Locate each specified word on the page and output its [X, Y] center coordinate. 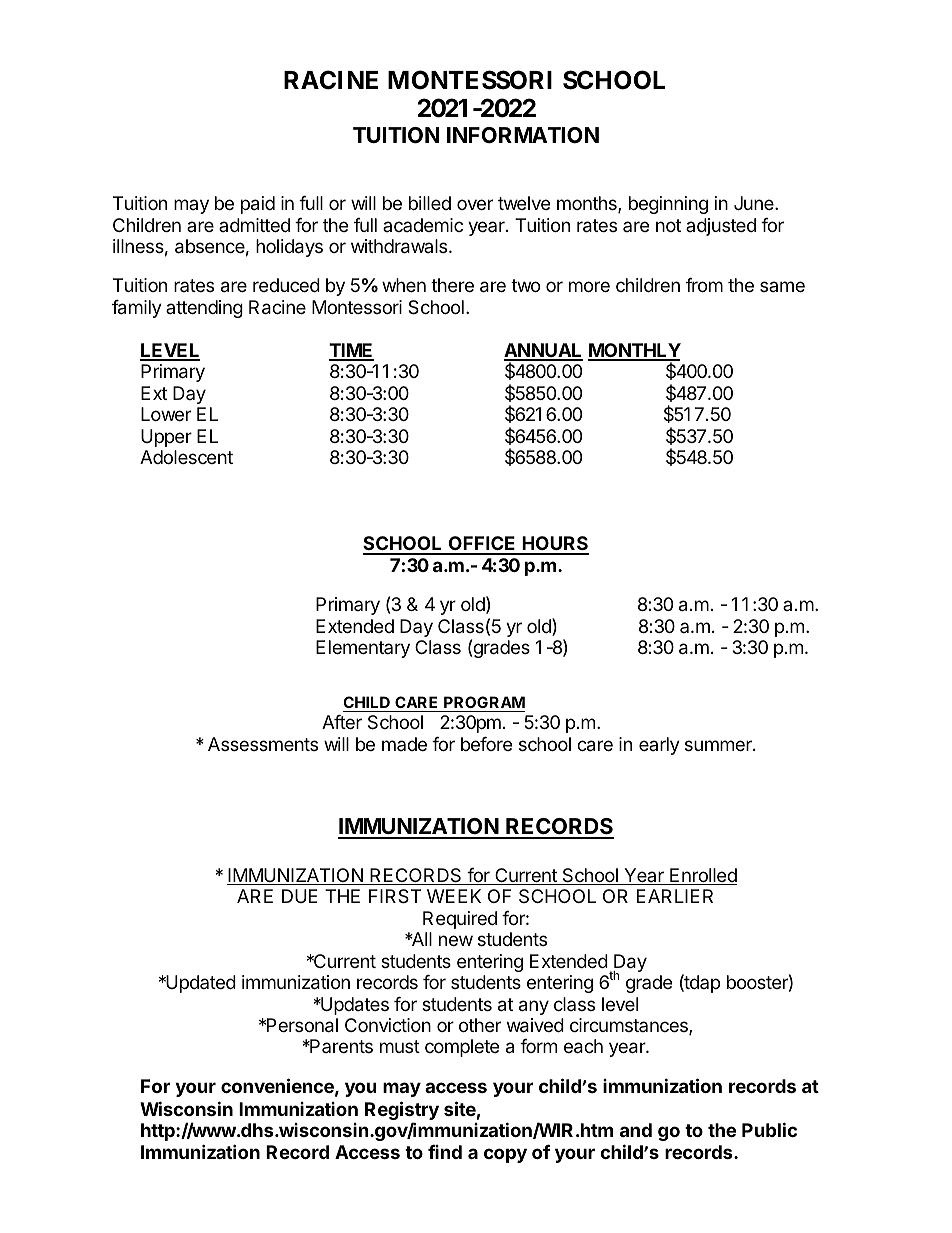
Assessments [263, 744]
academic [423, 225]
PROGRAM [483, 704]
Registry [402, 1112]
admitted [254, 225]
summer [719, 745]
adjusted [721, 227]
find [445, 1152]
